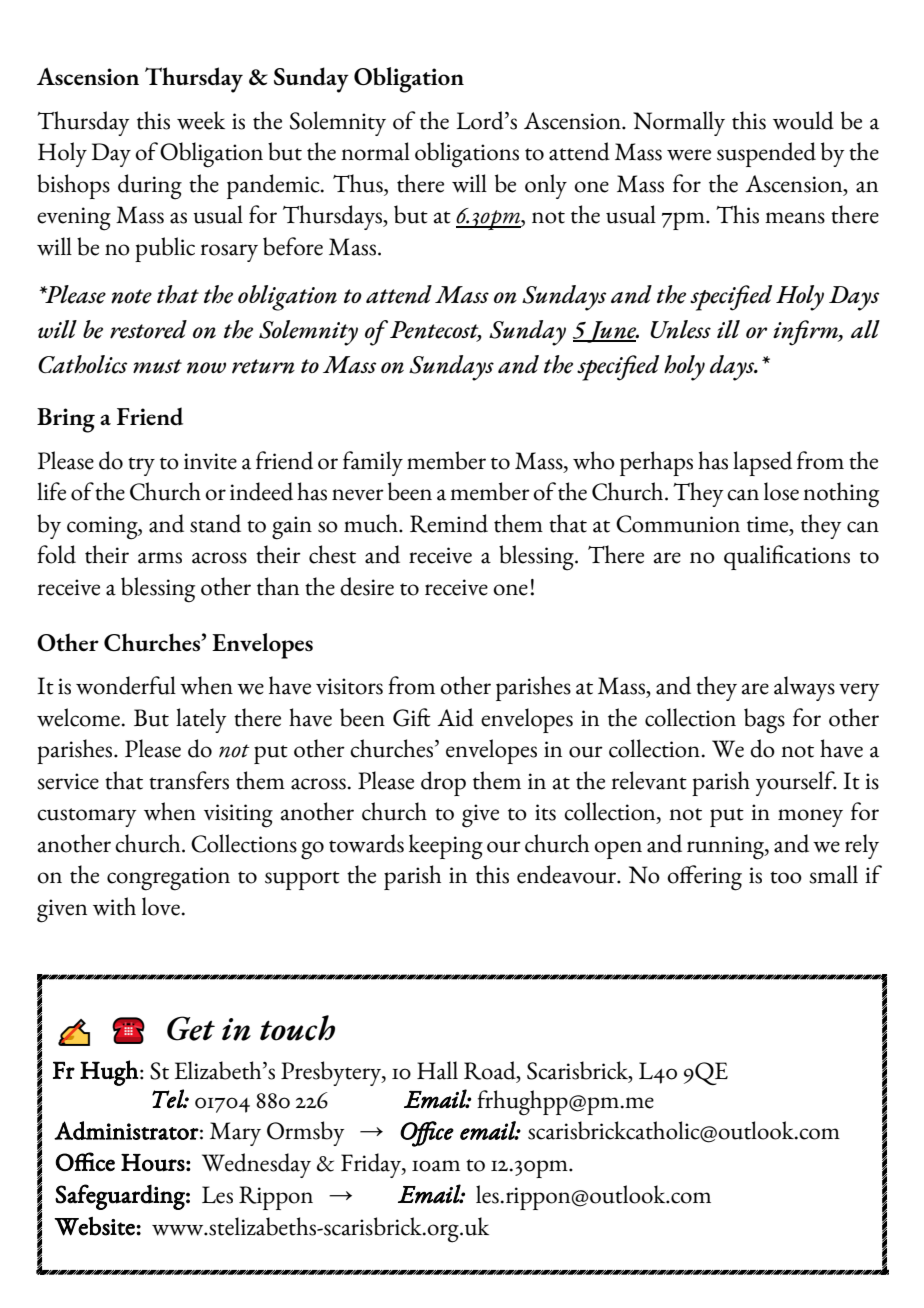  What do you see at coordinates (786, 877) in the screenshot?
I see `too` at bounding box center [786, 877].
